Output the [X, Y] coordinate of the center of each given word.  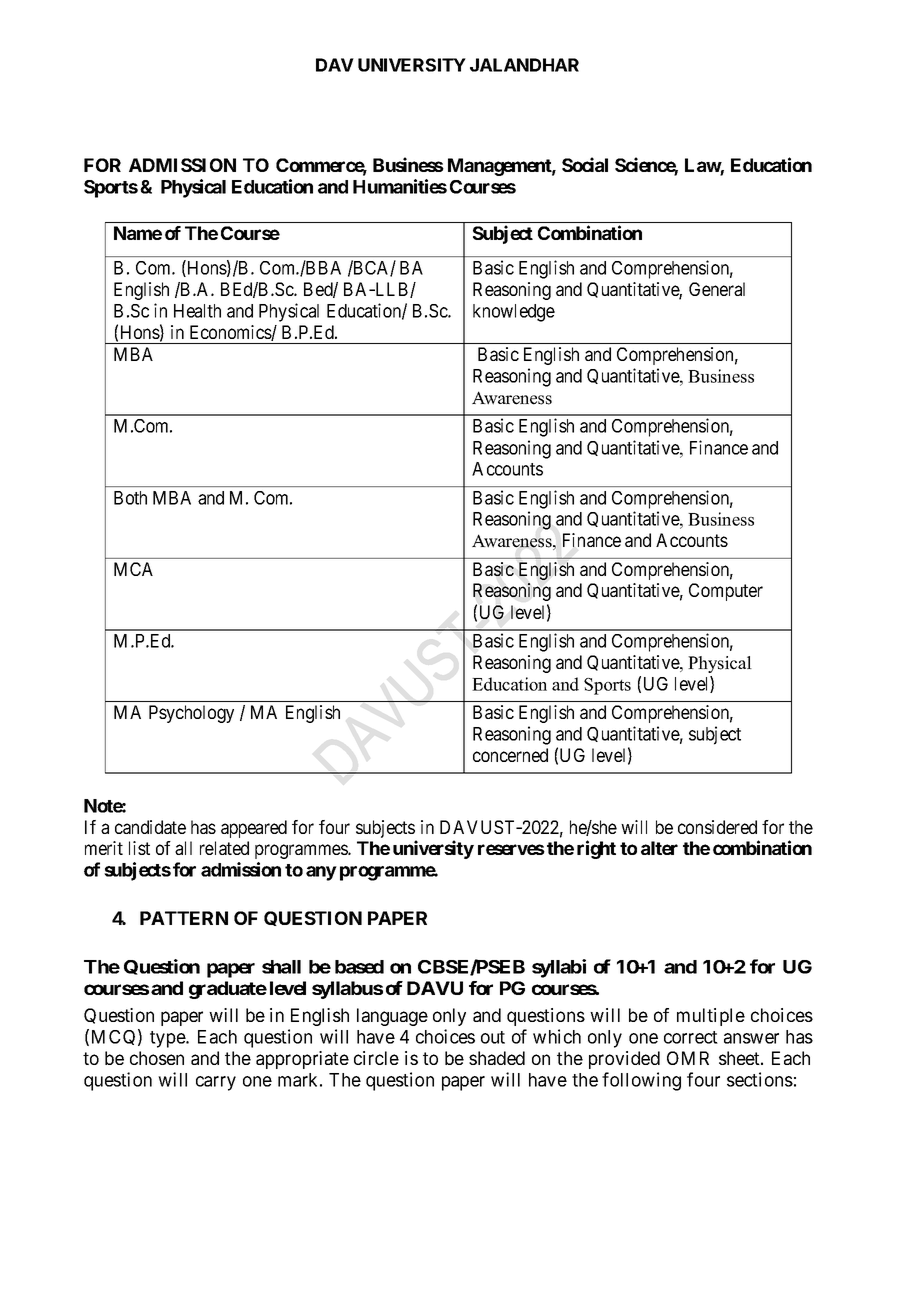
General [717, 289]
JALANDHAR [524, 65]
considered [717, 827]
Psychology [191, 714]
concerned [510, 755]
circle [376, 1058]
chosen [157, 1058]
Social [585, 164]
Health [197, 311]
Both [130, 498]
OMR [688, 1058]
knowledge [514, 313]
